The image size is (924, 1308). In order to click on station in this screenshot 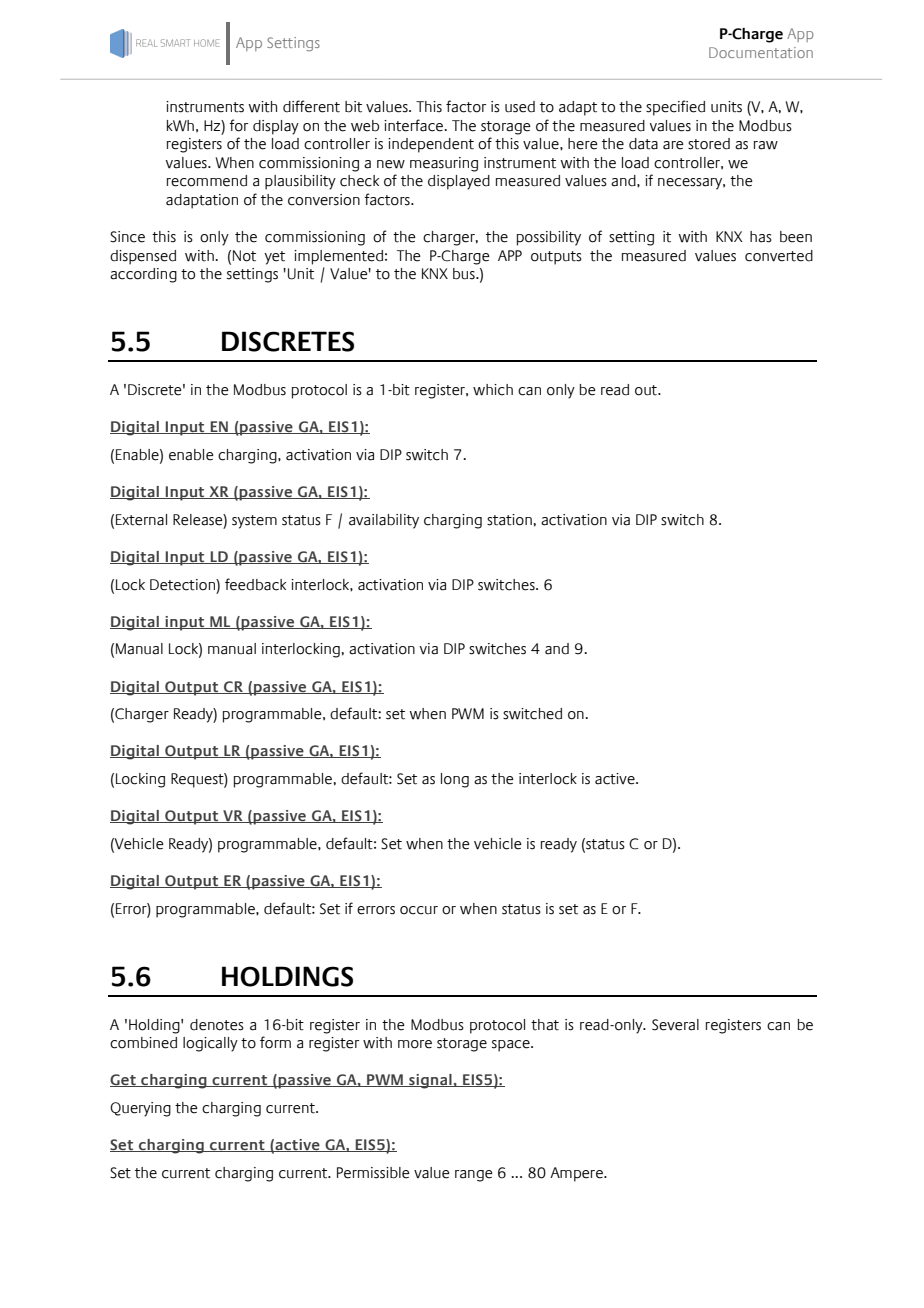, I will do `click(510, 520)`.
